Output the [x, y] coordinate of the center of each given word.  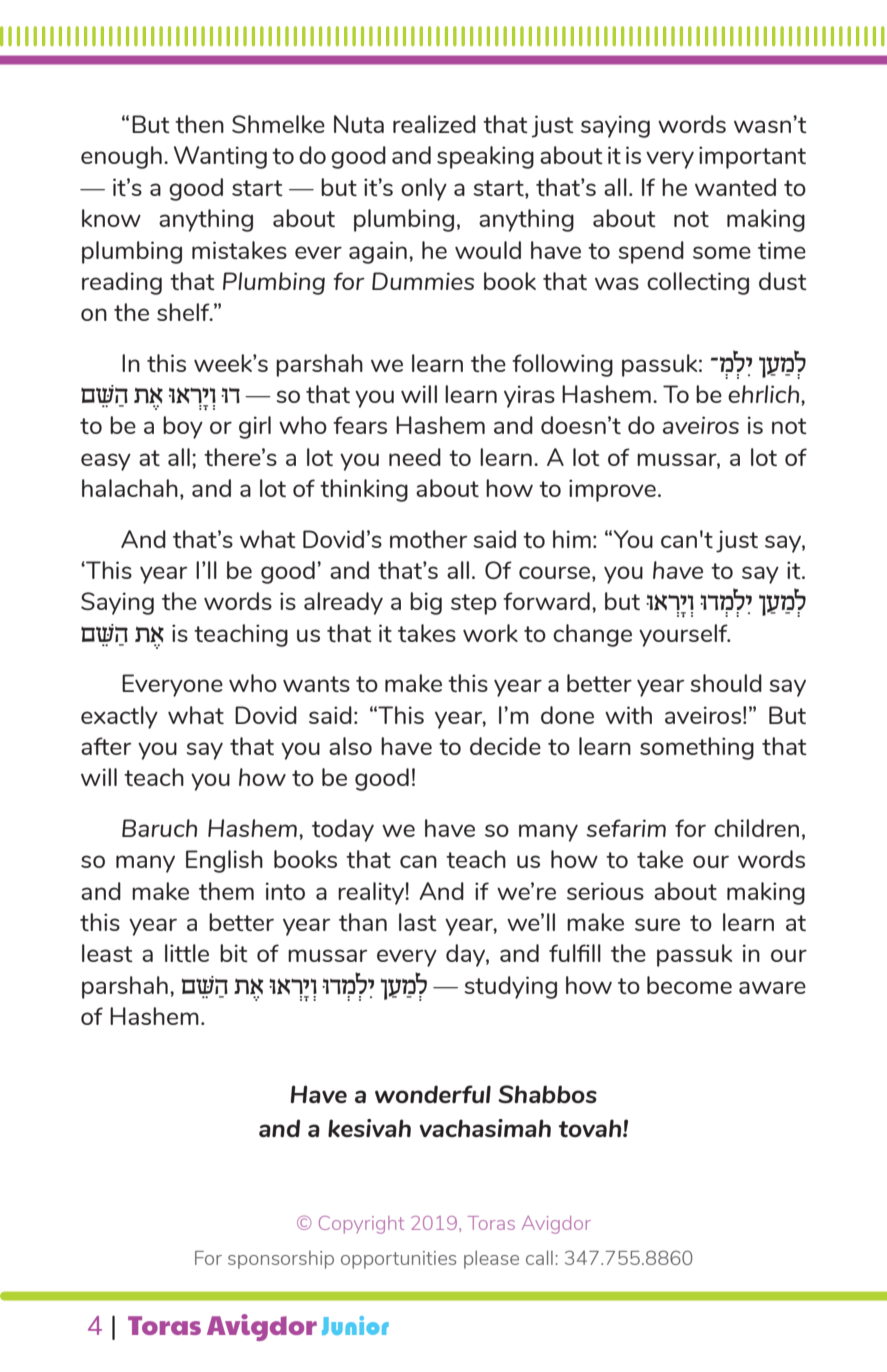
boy [183, 427]
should [726, 683]
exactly [119, 717]
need [415, 457]
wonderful [433, 1094]
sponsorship [281, 1260]
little [187, 953]
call [539, 1257]
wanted [735, 187]
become [689, 985]
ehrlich [765, 394]
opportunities [398, 1260]
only [424, 189]
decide [505, 746]
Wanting [220, 157]
